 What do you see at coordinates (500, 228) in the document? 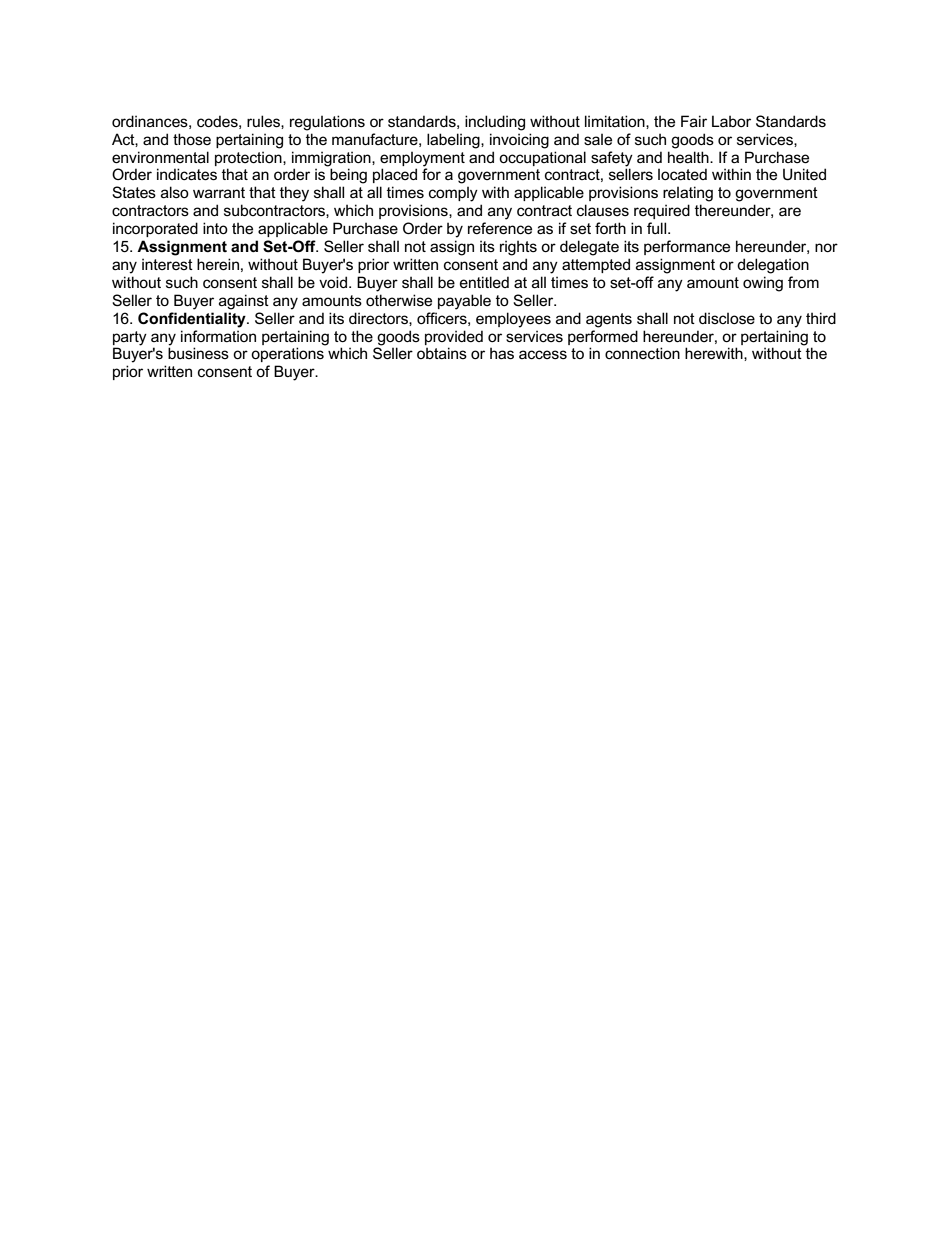
I see `reference` at bounding box center [500, 228].
